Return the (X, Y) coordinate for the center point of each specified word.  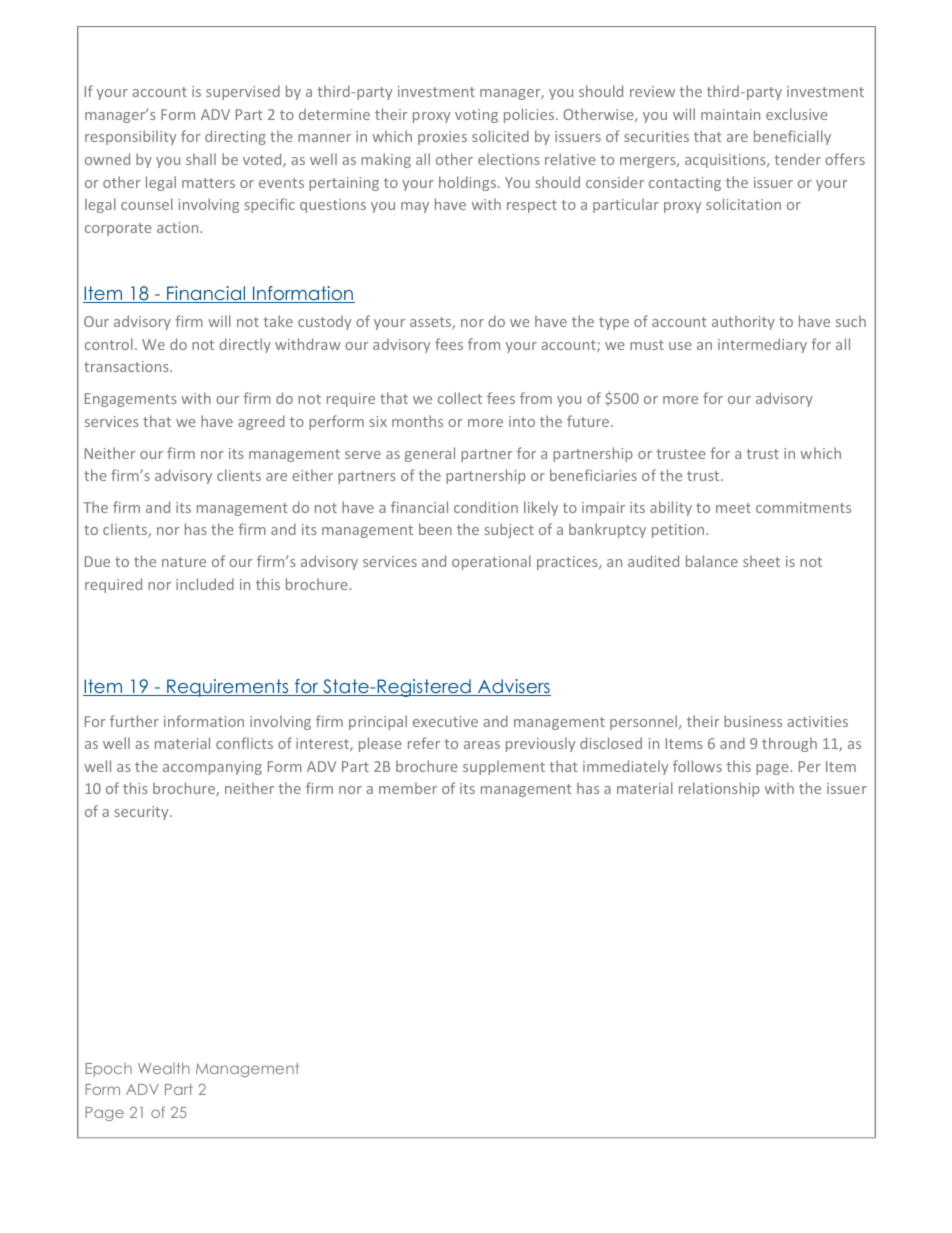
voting (476, 116)
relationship (719, 789)
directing (235, 137)
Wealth (164, 1068)
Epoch (108, 1070)
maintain (730, 114)
